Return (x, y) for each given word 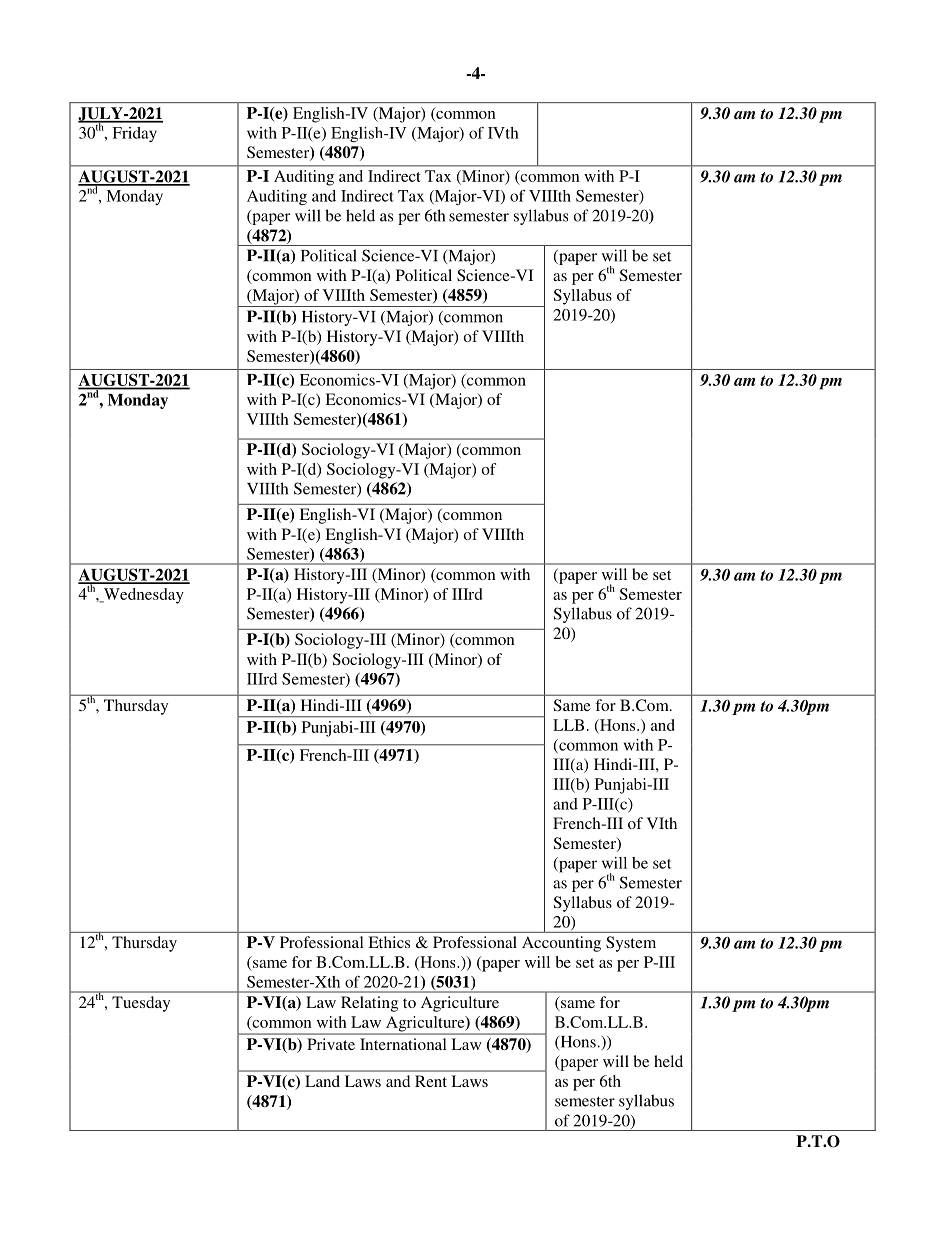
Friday (134, 134)
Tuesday (141, 1004)
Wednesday (142, 596)
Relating (369, 1004)
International (403, 1044)
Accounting (561, 944)
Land (322, 1081)
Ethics (389, 942)
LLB (568, 725)
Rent (431, 1081)
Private (331, 1044)
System (631, 944)
